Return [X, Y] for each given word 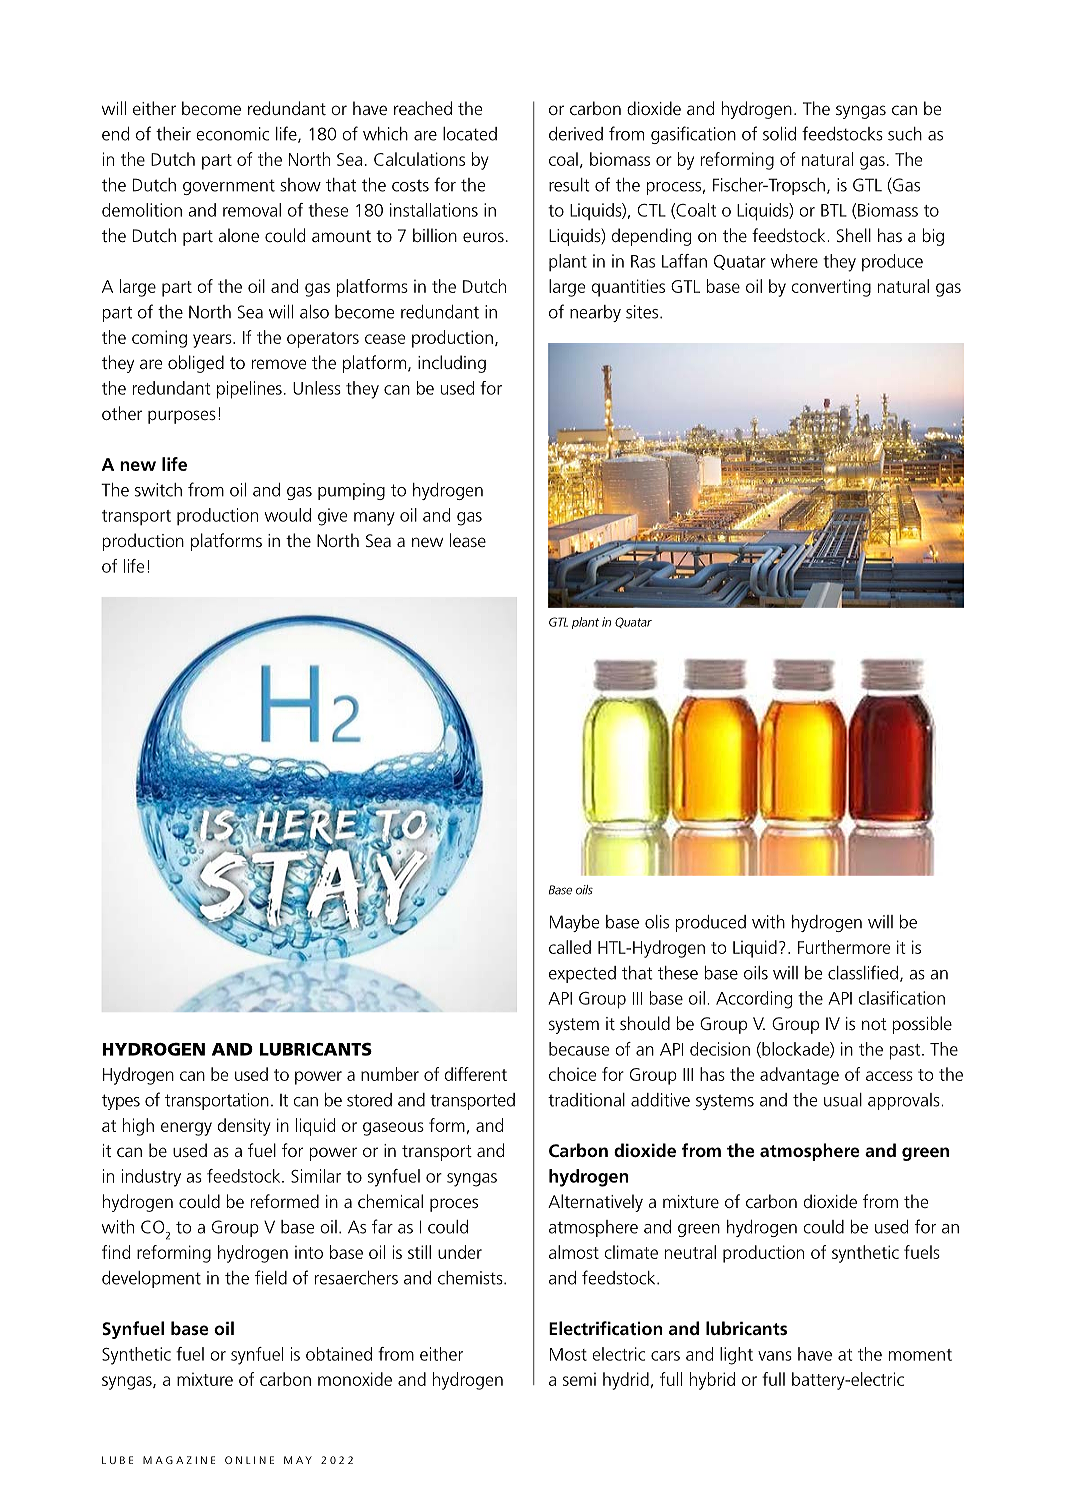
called [570, 947]
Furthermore [844, 947]
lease [468, 540]
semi [579, 1379]
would [288, 515]
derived [576, 134]
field [271, 1277]
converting [831, 288]
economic [232, 134]
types [121, 1102]
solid [779, 134]
